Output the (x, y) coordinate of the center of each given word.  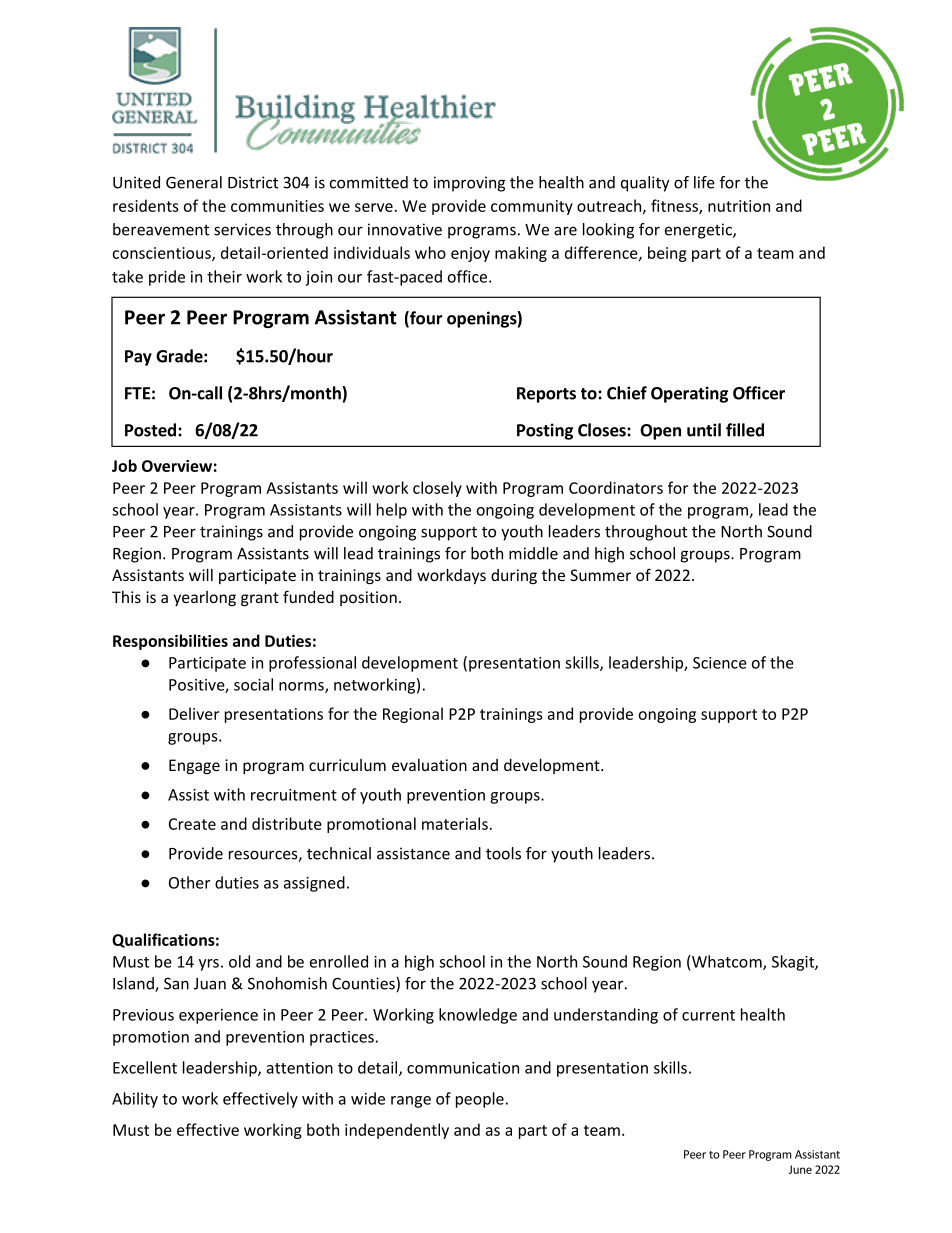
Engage (194, 766)
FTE (137, 393)
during (514, 576)
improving (469, 184)
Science (720, 663)
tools (503, 853)
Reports (546, 395)
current (708, 1015)
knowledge (478, 1016)
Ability (135, 1100)
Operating (689, 394)
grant (260, 599)
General (194, 182)
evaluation (429, 765)
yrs (209, 965)
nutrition (739, 206)
